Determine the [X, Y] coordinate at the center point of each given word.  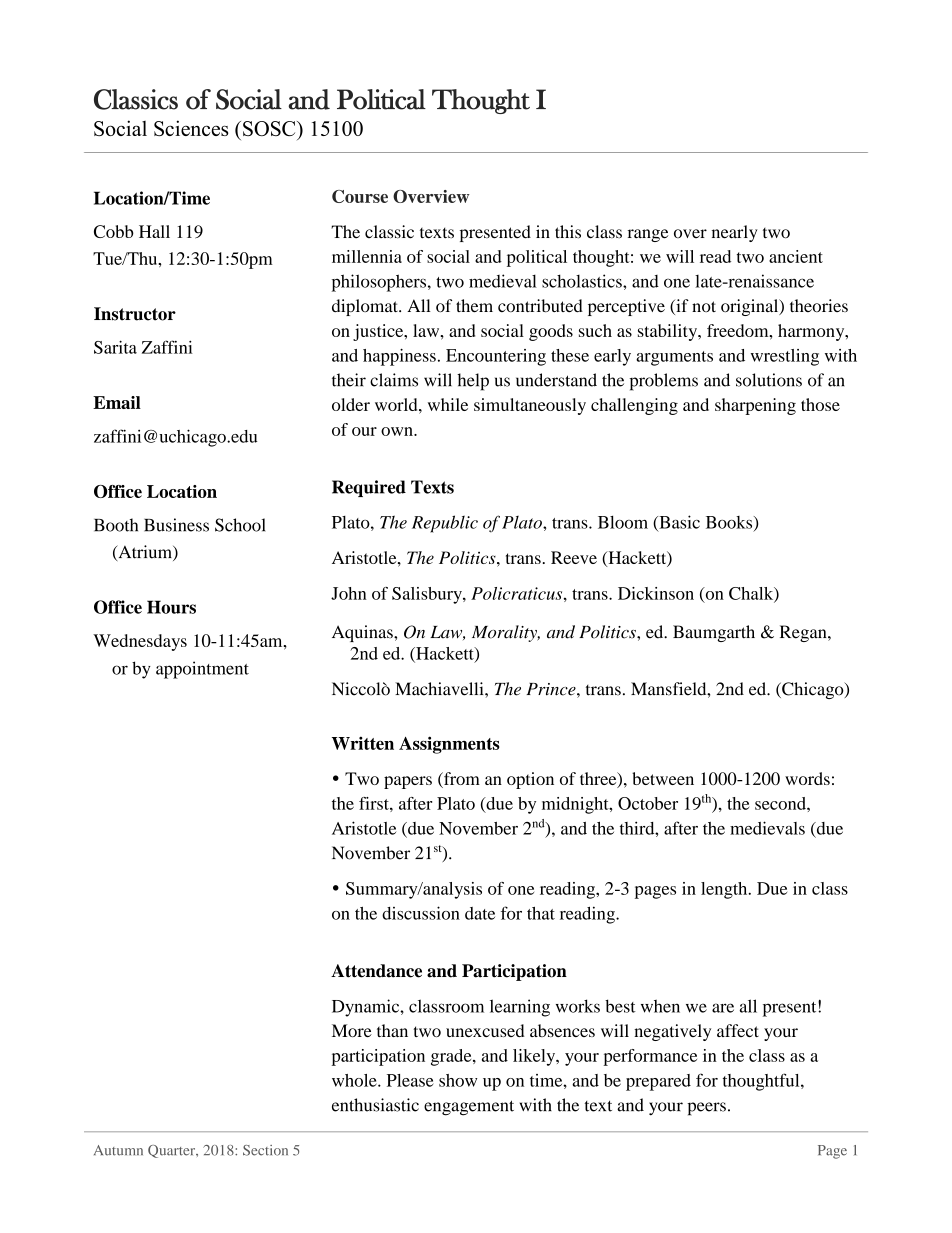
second [781, 803]
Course [360, 196]
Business [176, 525]
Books [730, 523]
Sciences [191, 128]
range [648, 235]
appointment [202, 670]
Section [265, 1150]
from [461, 780]
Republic [445, 524]
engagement [469, 1108]
